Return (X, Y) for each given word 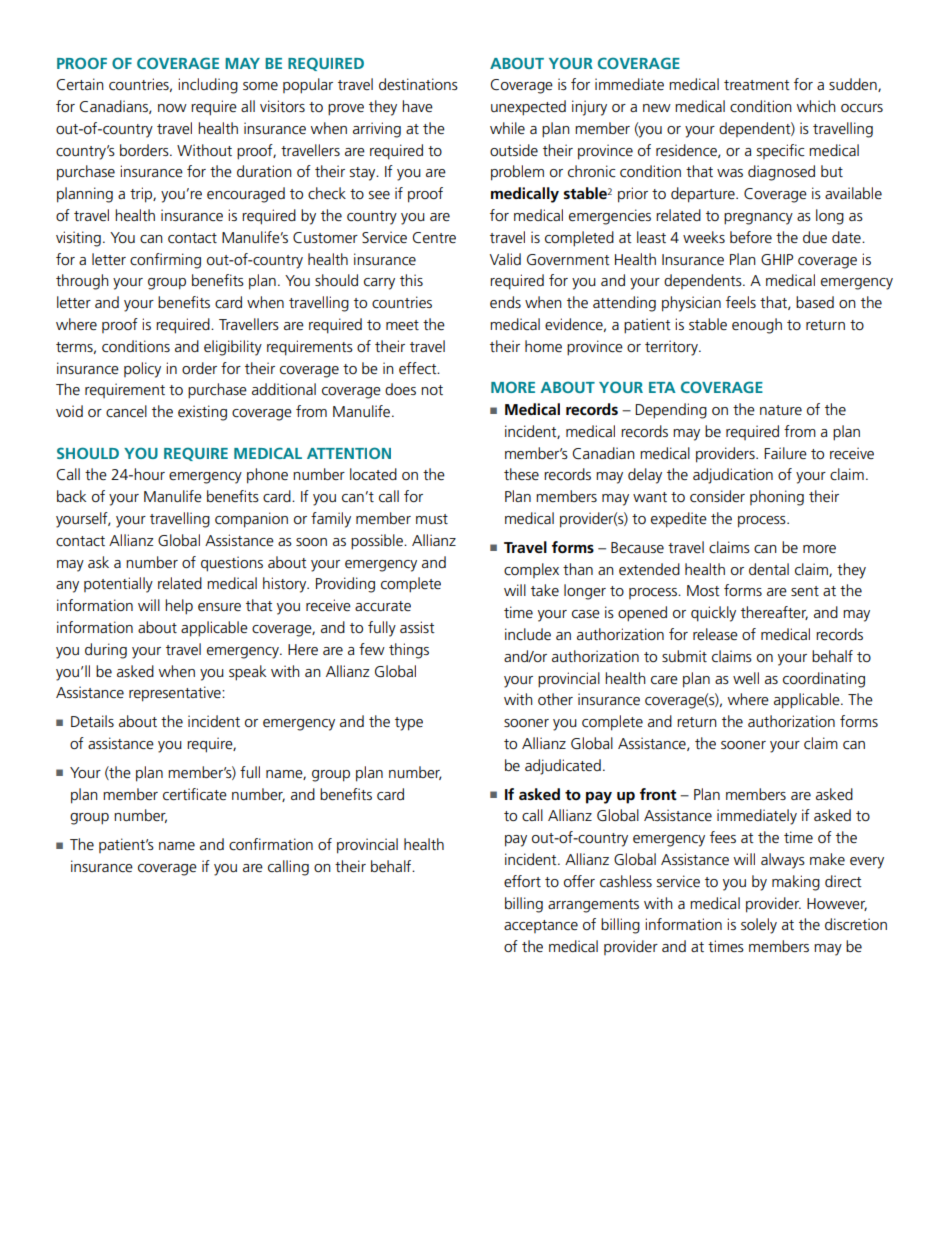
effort (522, 881)
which (816, 106)
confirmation (271, 844)
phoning (777, 498)
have (417, 106)
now (172, 108)
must (432, 519)
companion (251, 520)
